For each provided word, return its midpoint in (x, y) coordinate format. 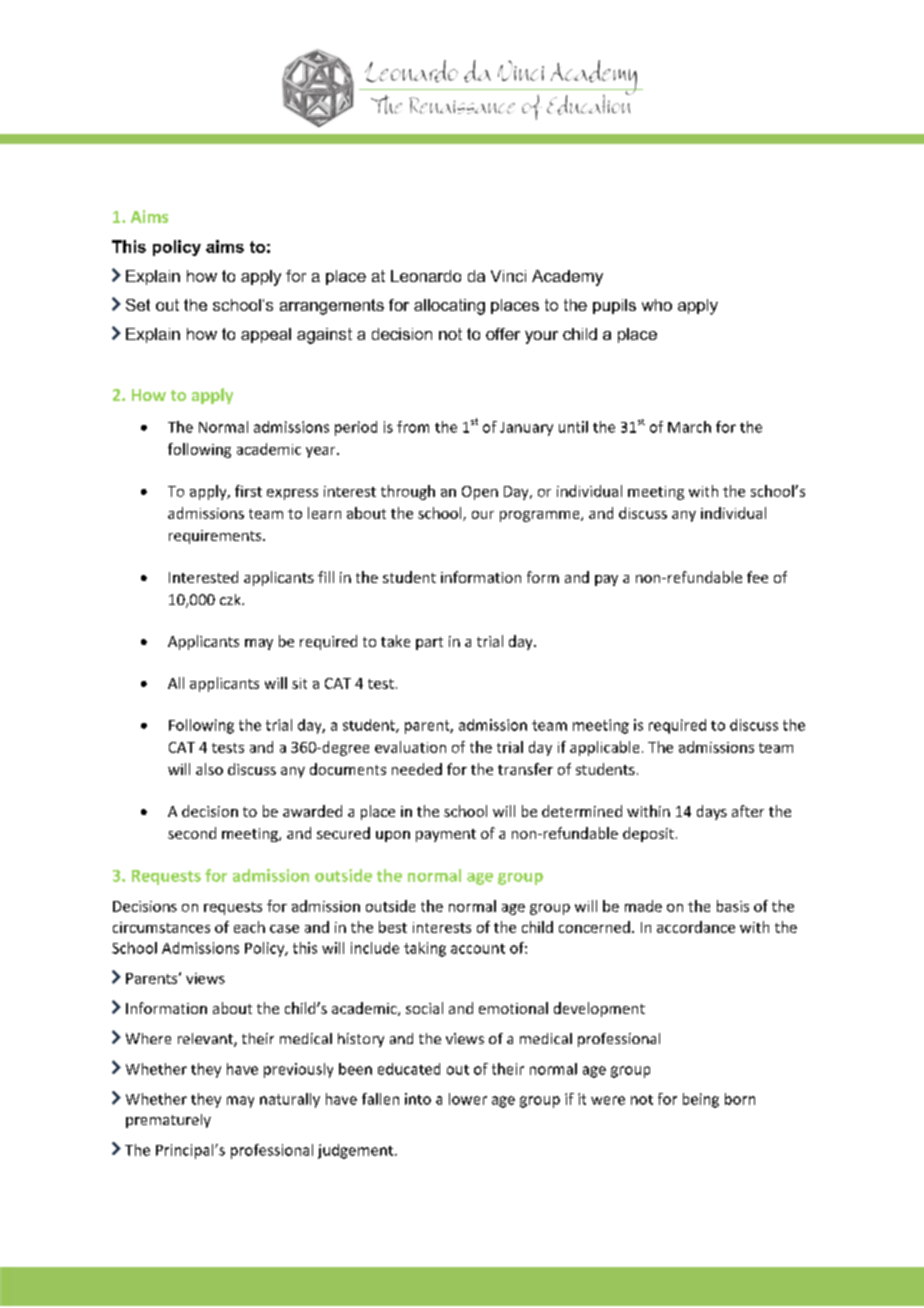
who (657, 305)
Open (480, 493)
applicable (604, 748)
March (689, 427)
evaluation (410, 747)
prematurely (168, 1121)
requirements (216, 537)
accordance (696, 927)
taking (425, 949)
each (249, 927)
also (209, 769)
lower (468, 1099)
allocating (449, 307)
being (701, 1100)
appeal (266, 335)
